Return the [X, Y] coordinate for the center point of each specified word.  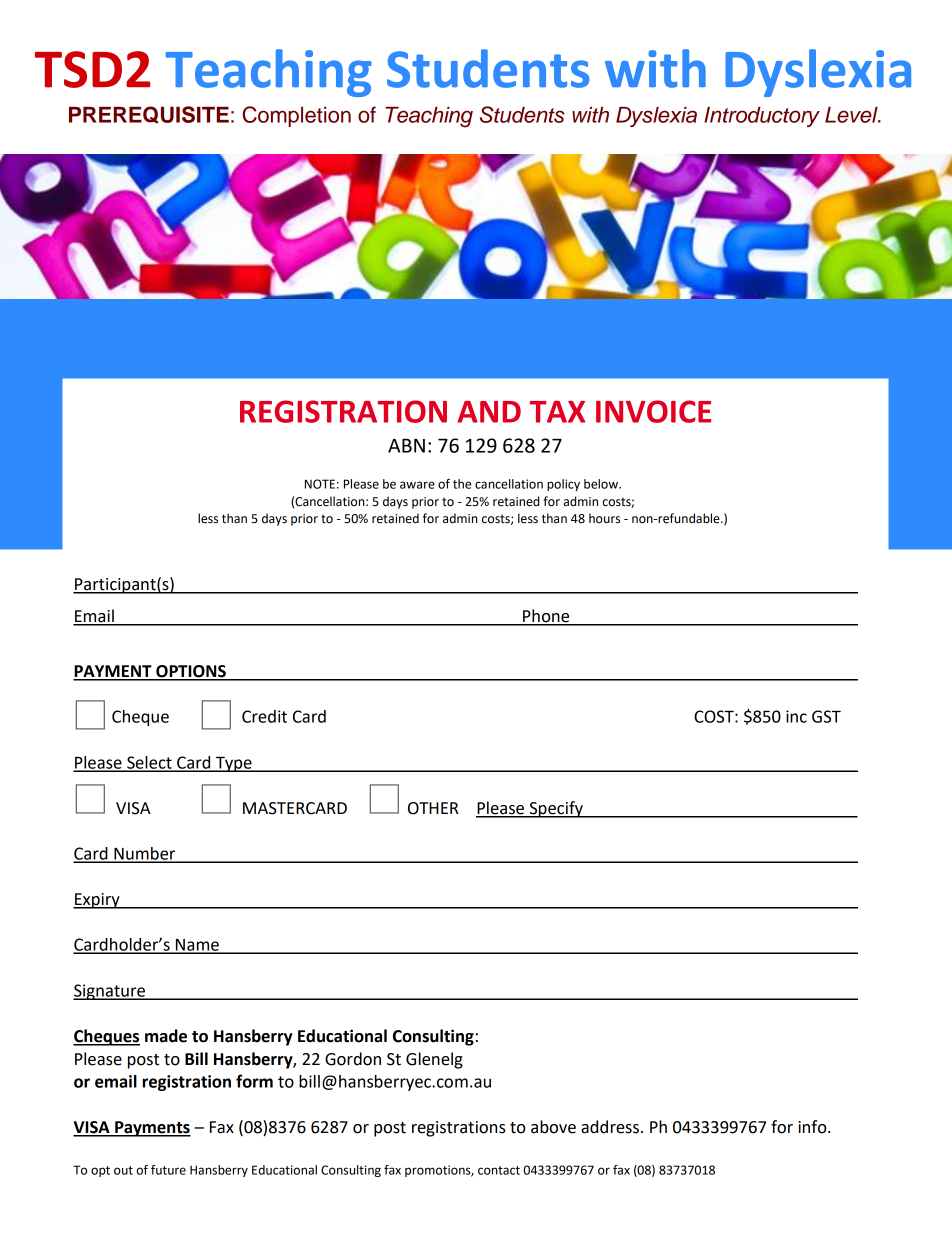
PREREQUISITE [149, 115]
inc [796, 716]
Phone [546, 617]
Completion [296, 116]
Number [145, 854]
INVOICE [653, 411]
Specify [556, 809]
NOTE [320, 484]
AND [489, 412]
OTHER [433, 808]
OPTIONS [191, 672]
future [168, 1170]
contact [499, 1170]
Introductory [762, 117]
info [813, 1127]
